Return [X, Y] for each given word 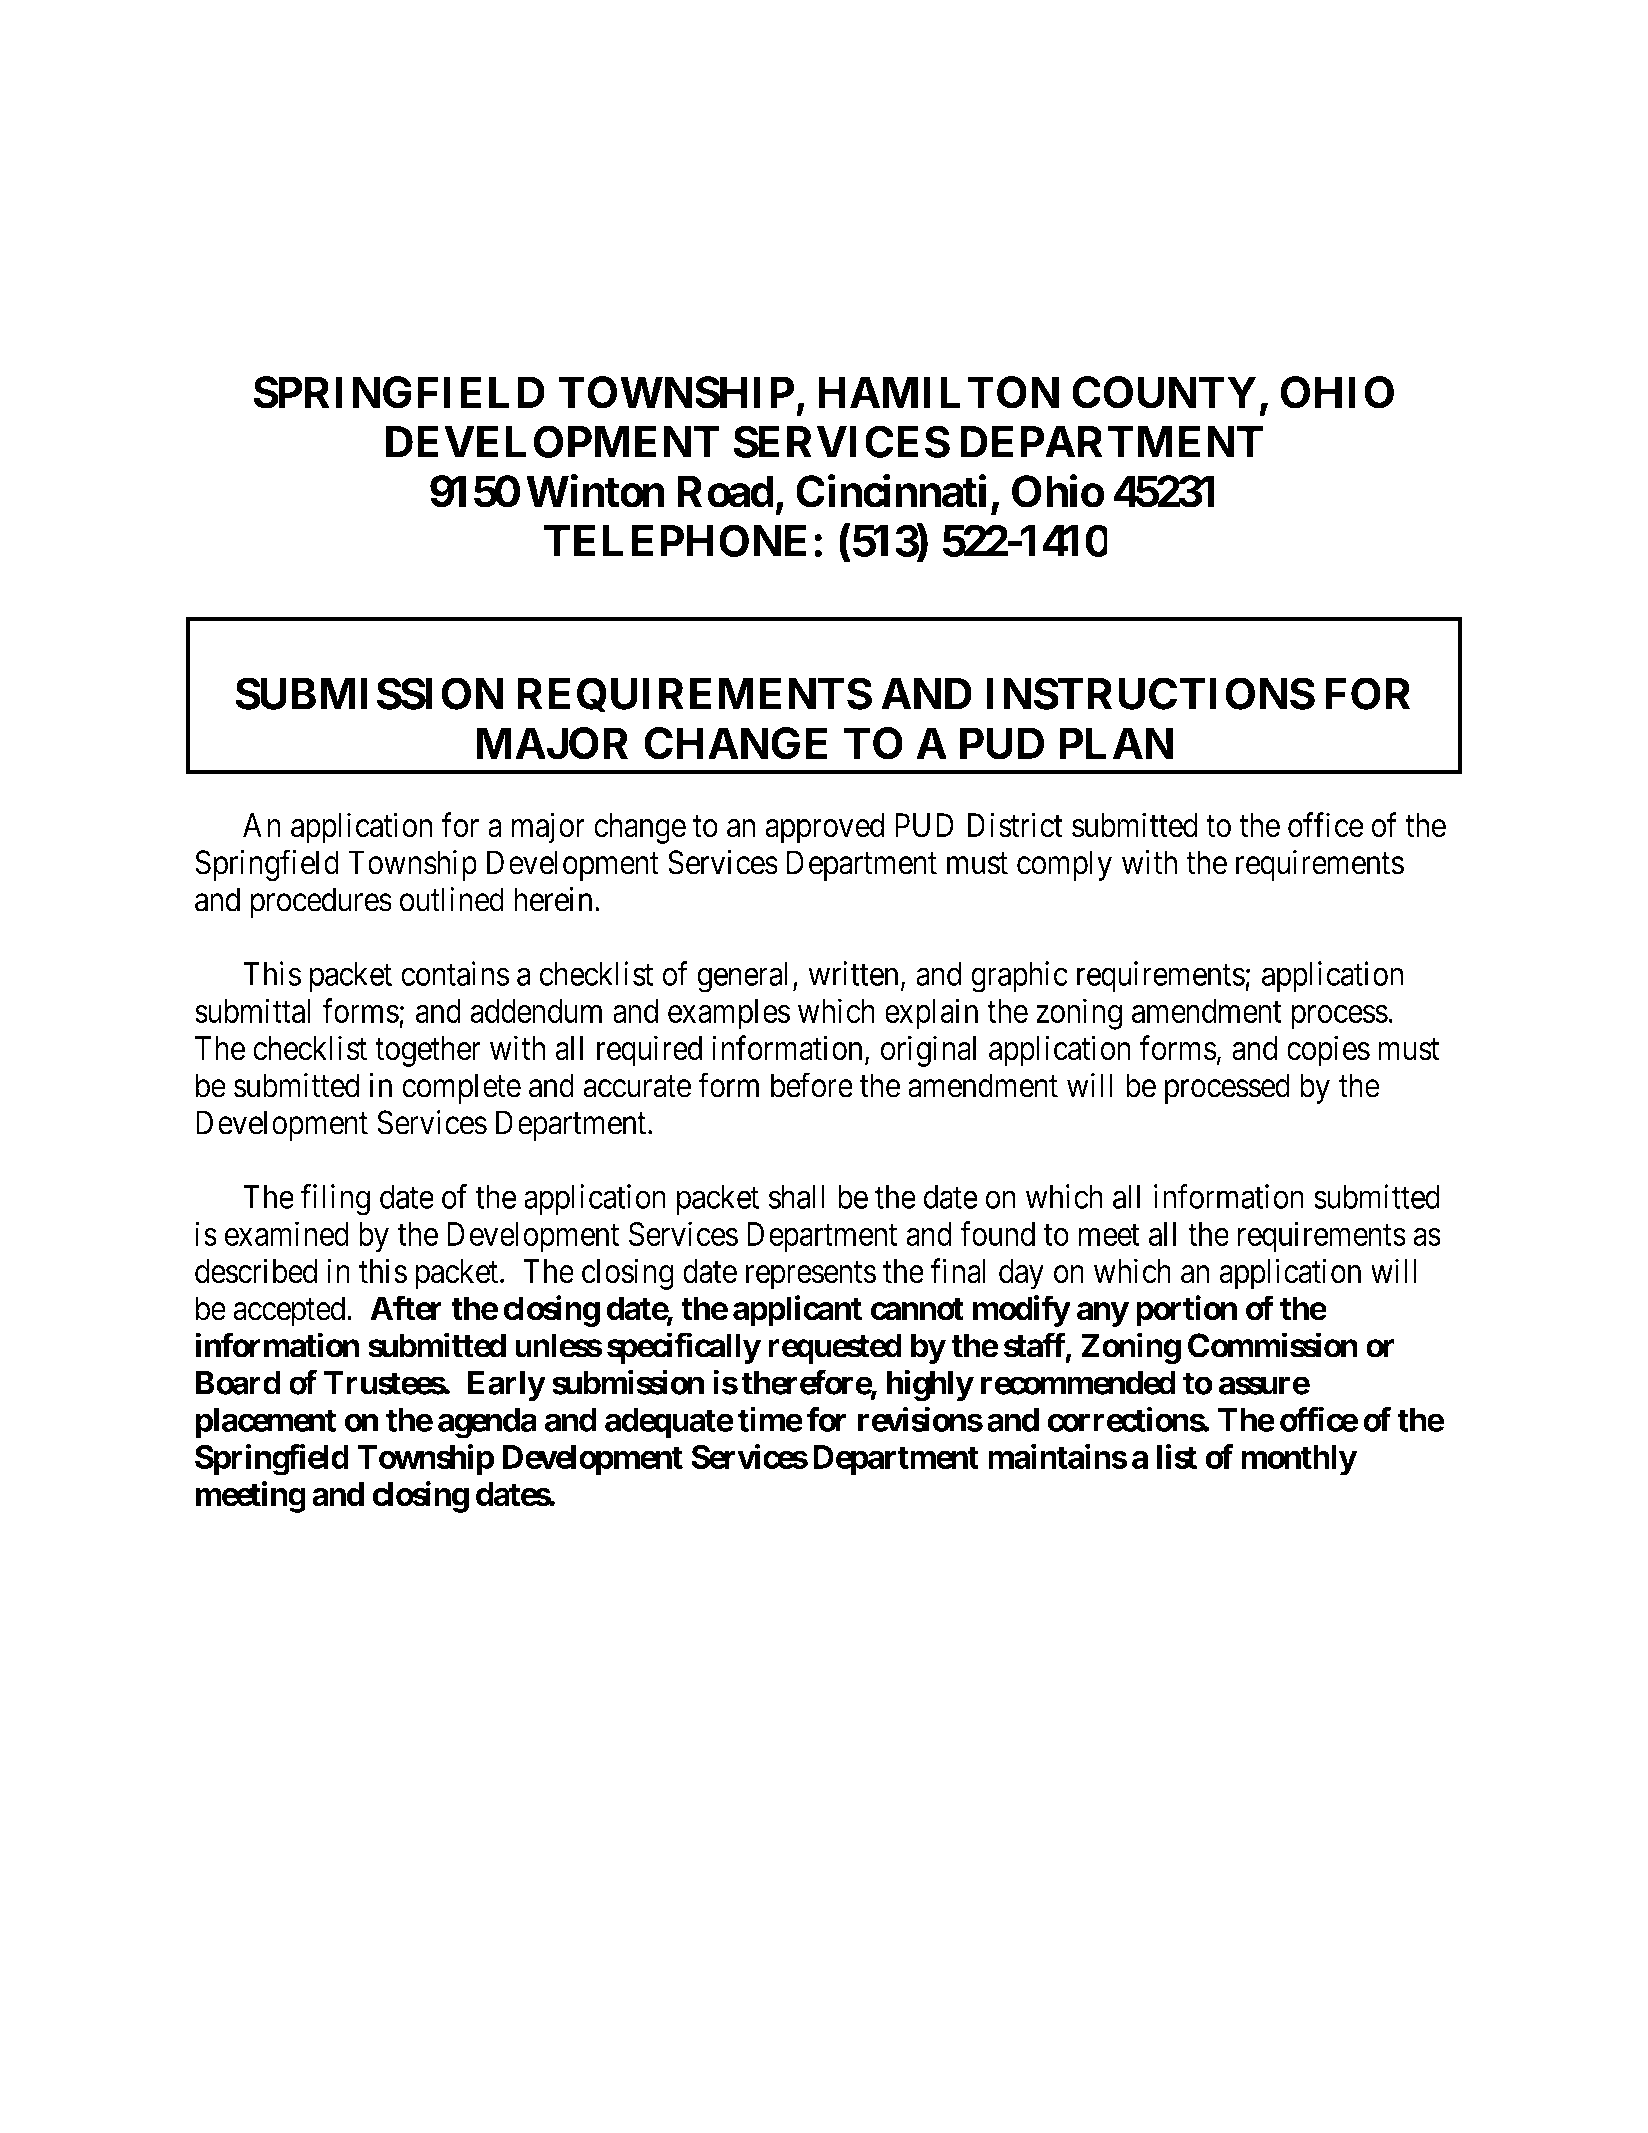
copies [1328, 1051]
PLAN [1116, 743]
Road [725, 491]
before [812, 1085]
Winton [595, 491]
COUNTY [1164, 392]
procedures [321, 902]
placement [266, 1423]
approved [824, 828]
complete [461, 1088]
